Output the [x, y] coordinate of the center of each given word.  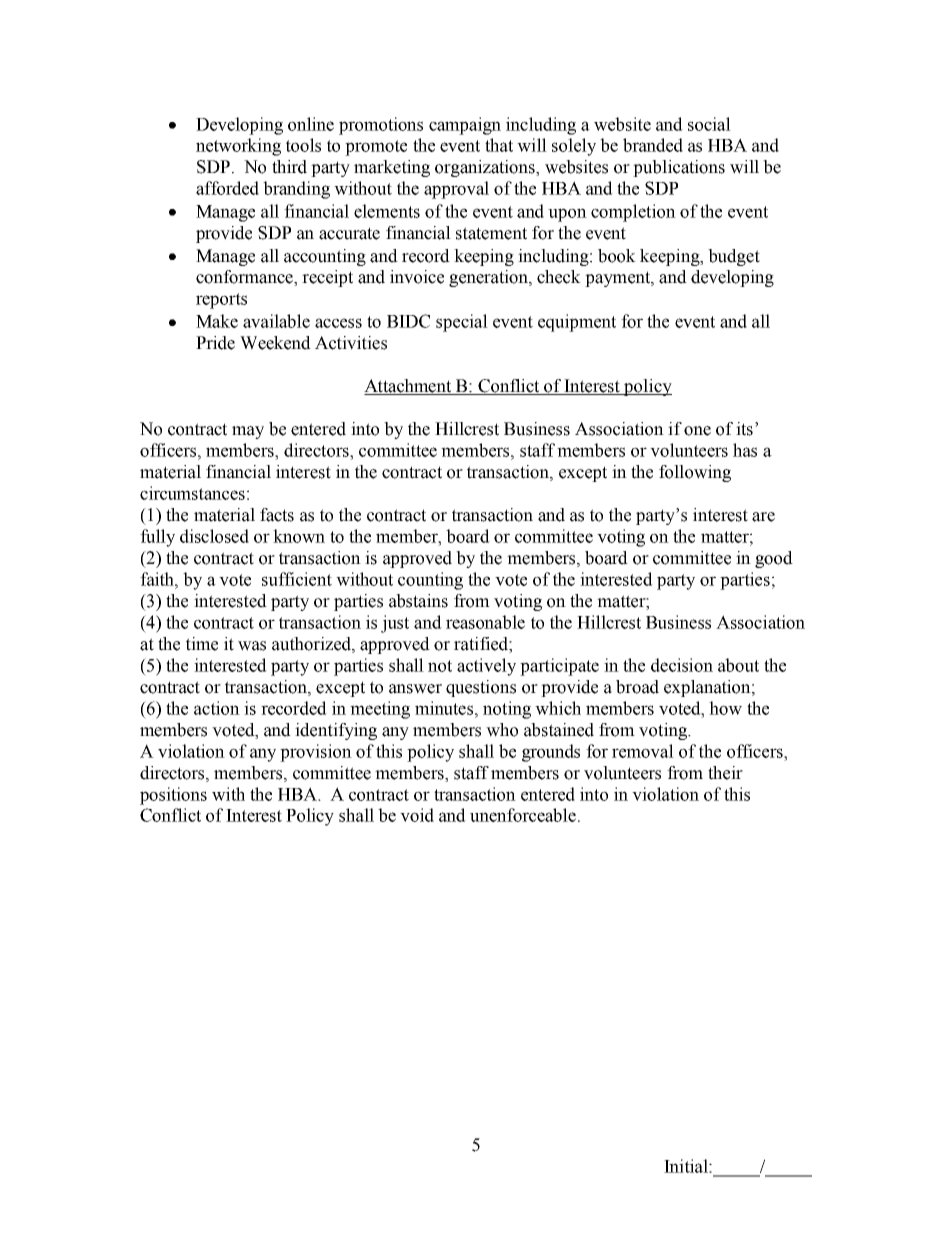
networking [238, 147]
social [709, 124]
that [499, 145]
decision [682, 665]
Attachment [409, 387]
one [697, 431]
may [248, 432]
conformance [245, 278]
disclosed [214, 536]
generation [489, 278]
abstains [418, 601]
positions [173, 796]
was [252, 646]
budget [734, 257]
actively [486, 667]
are [763, 517]
